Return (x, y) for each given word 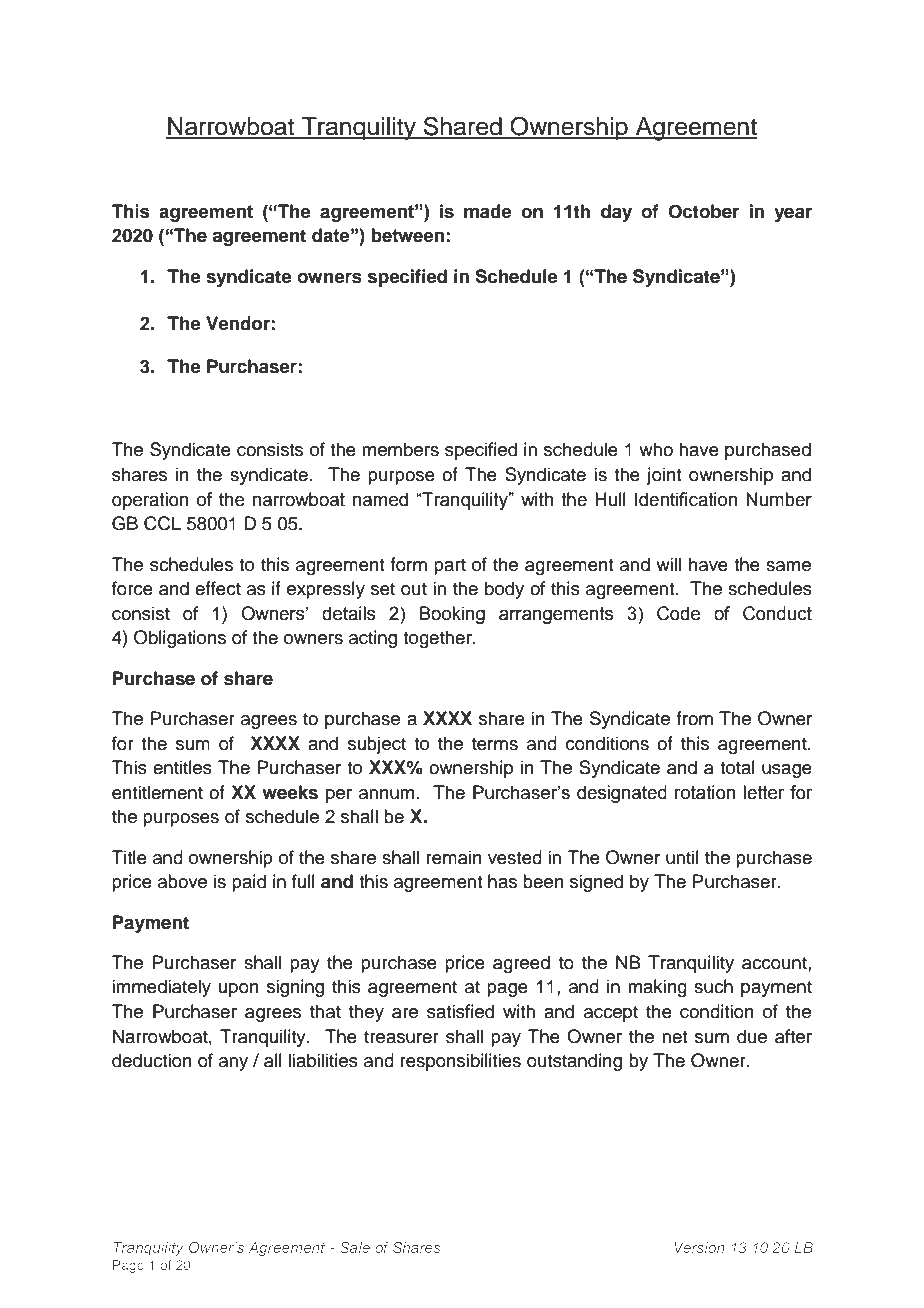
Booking (452, 615)
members (400, 449)
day (616, 213)
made (487, 211)
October (703, 211)
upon (239, 990)
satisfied (460, 1011)
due (752, 1036)
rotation (705, 792)
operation (150, 501)
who (656, 449)
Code (678, 613)
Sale (355, 1247)
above (182, 881)
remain (454, 857)
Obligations (180, 639)
